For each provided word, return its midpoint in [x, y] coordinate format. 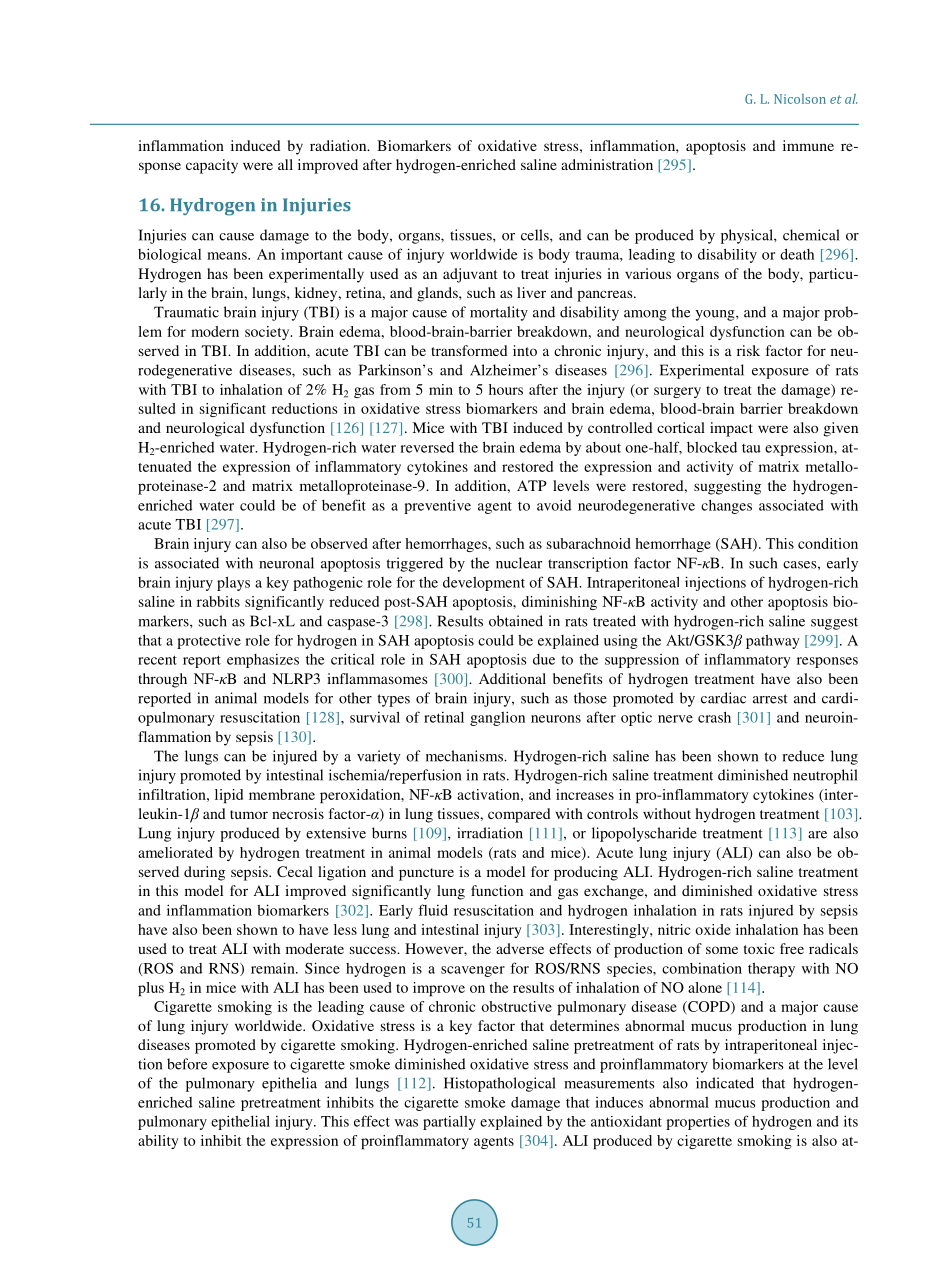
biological [169, 255]
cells [536, 235]
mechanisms [465, 756]
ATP [532, 485]
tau [751, 448]
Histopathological [500, 1084]
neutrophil [825, 776]
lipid [229, 796]
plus [151, 989]
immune [808, 145]
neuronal [286, 563]
